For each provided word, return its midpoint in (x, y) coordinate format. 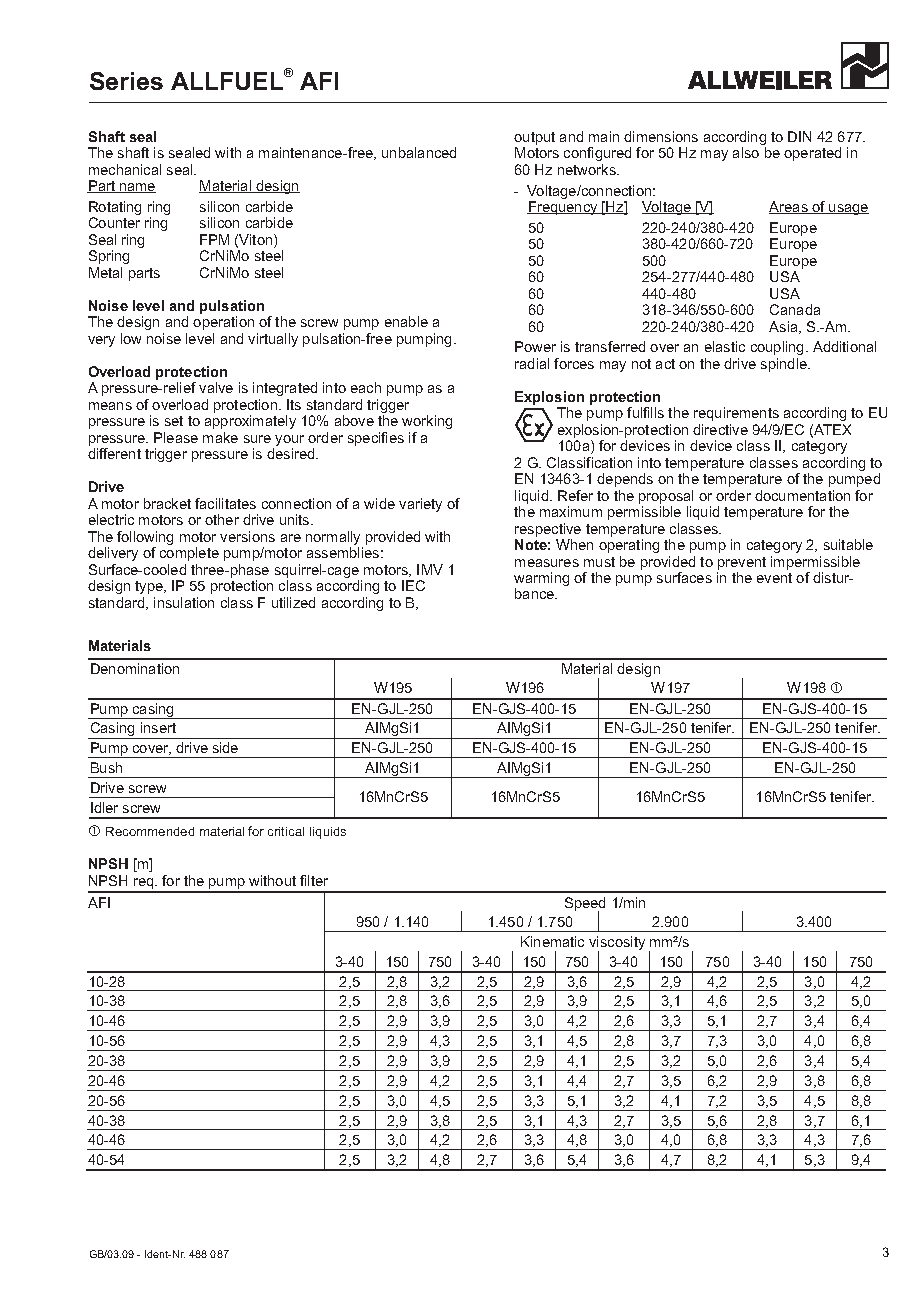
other (222, 519)
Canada (795, 309)
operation (223, 323)
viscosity (617, 944)
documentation (802, 495)
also (746, 152)
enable (406, 321)
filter (314, 880)
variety (420, 505)
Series (126, 81)
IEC (413, 585)
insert (158, 727)
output (534, 138)
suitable (848, 544)
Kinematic (552, 941)
